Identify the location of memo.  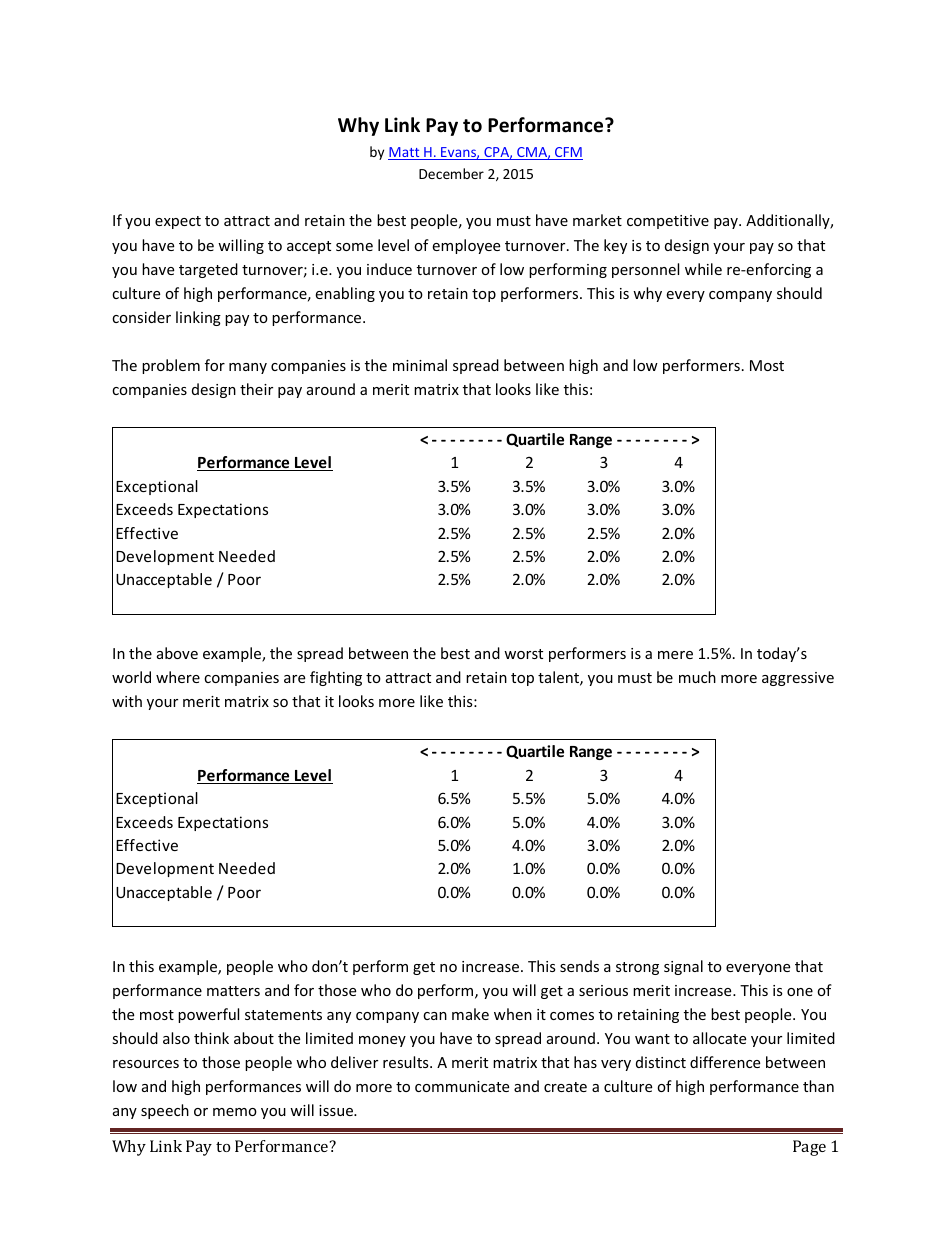
(235, 1112).
